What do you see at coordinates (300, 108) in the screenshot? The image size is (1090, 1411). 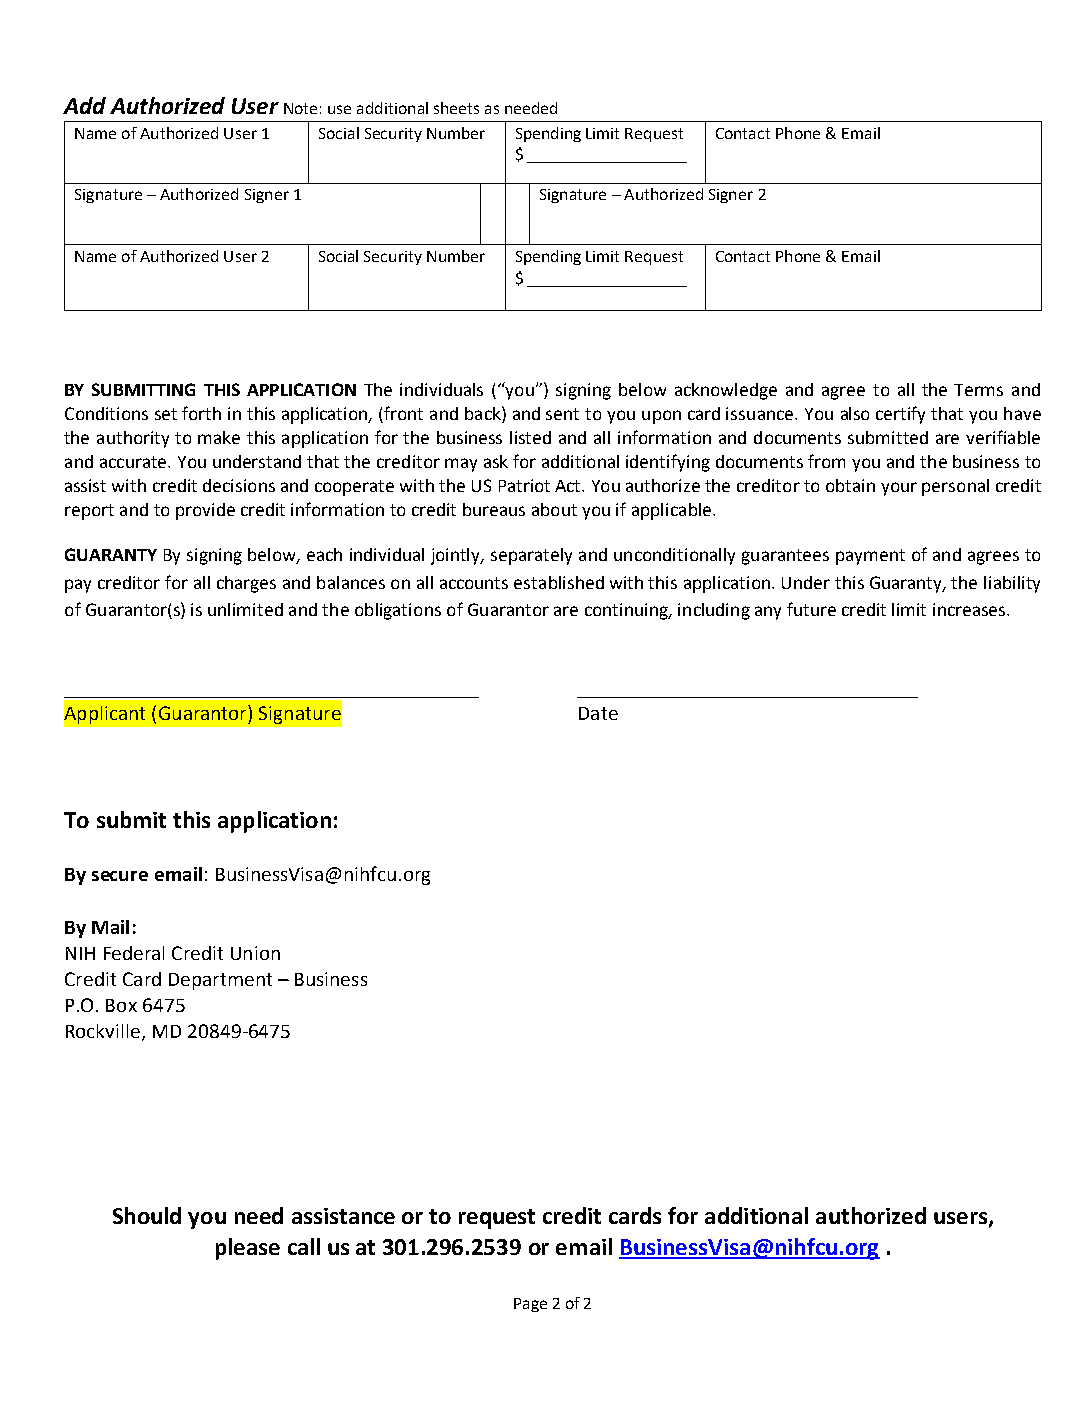 I see `Note` at bounding box center [300, 108].
